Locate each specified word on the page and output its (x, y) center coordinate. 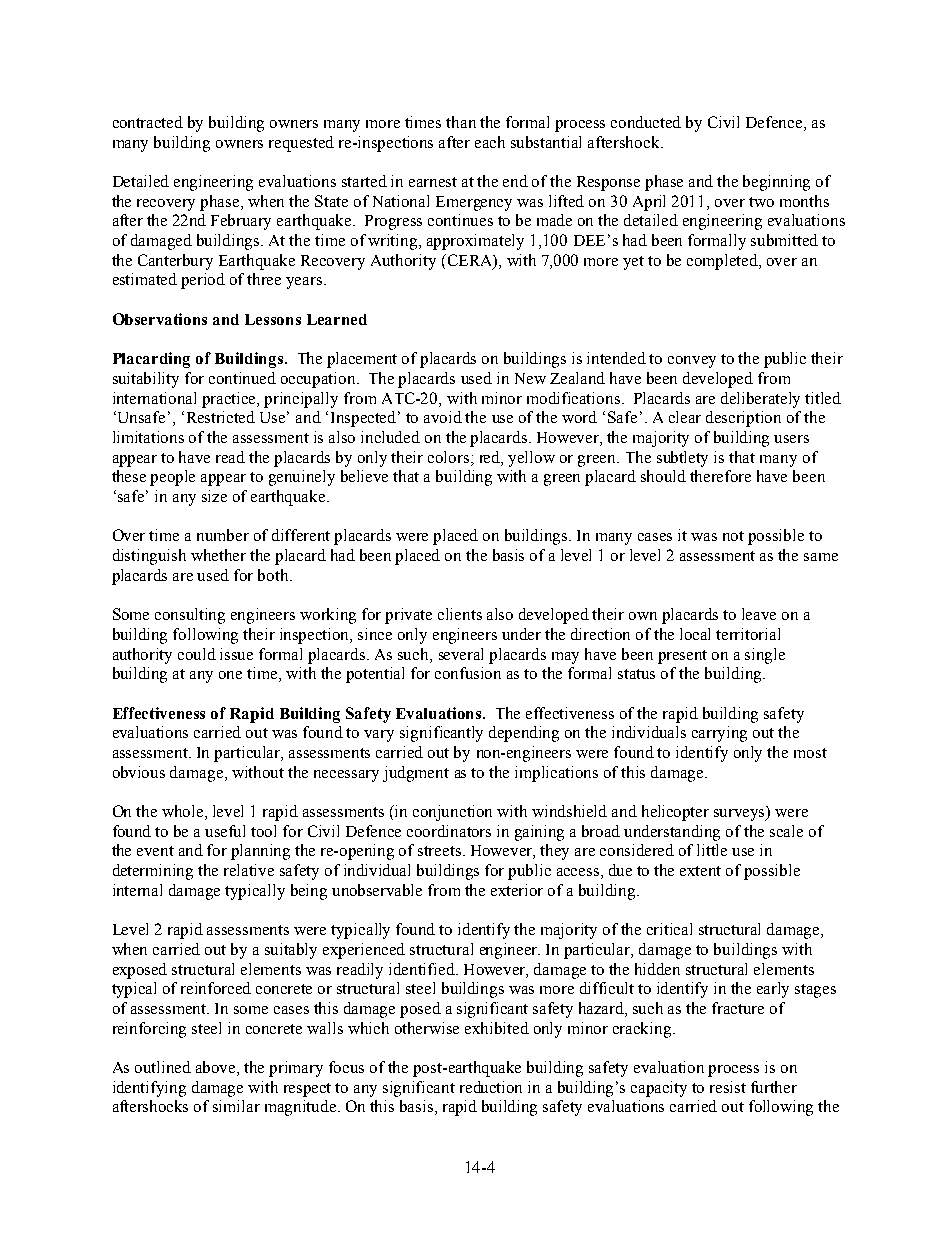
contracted (148, 122)
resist (728, 1087)
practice (230, 400)
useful (225, 831)
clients (460, 614)
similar (236, 1106)
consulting (190, 616)
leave (759, 614)
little (712, 850)
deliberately (760, 400)
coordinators (449, 831)
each (490, 142)
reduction (491, 1087)
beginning (776, 183)
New (530, 378)
